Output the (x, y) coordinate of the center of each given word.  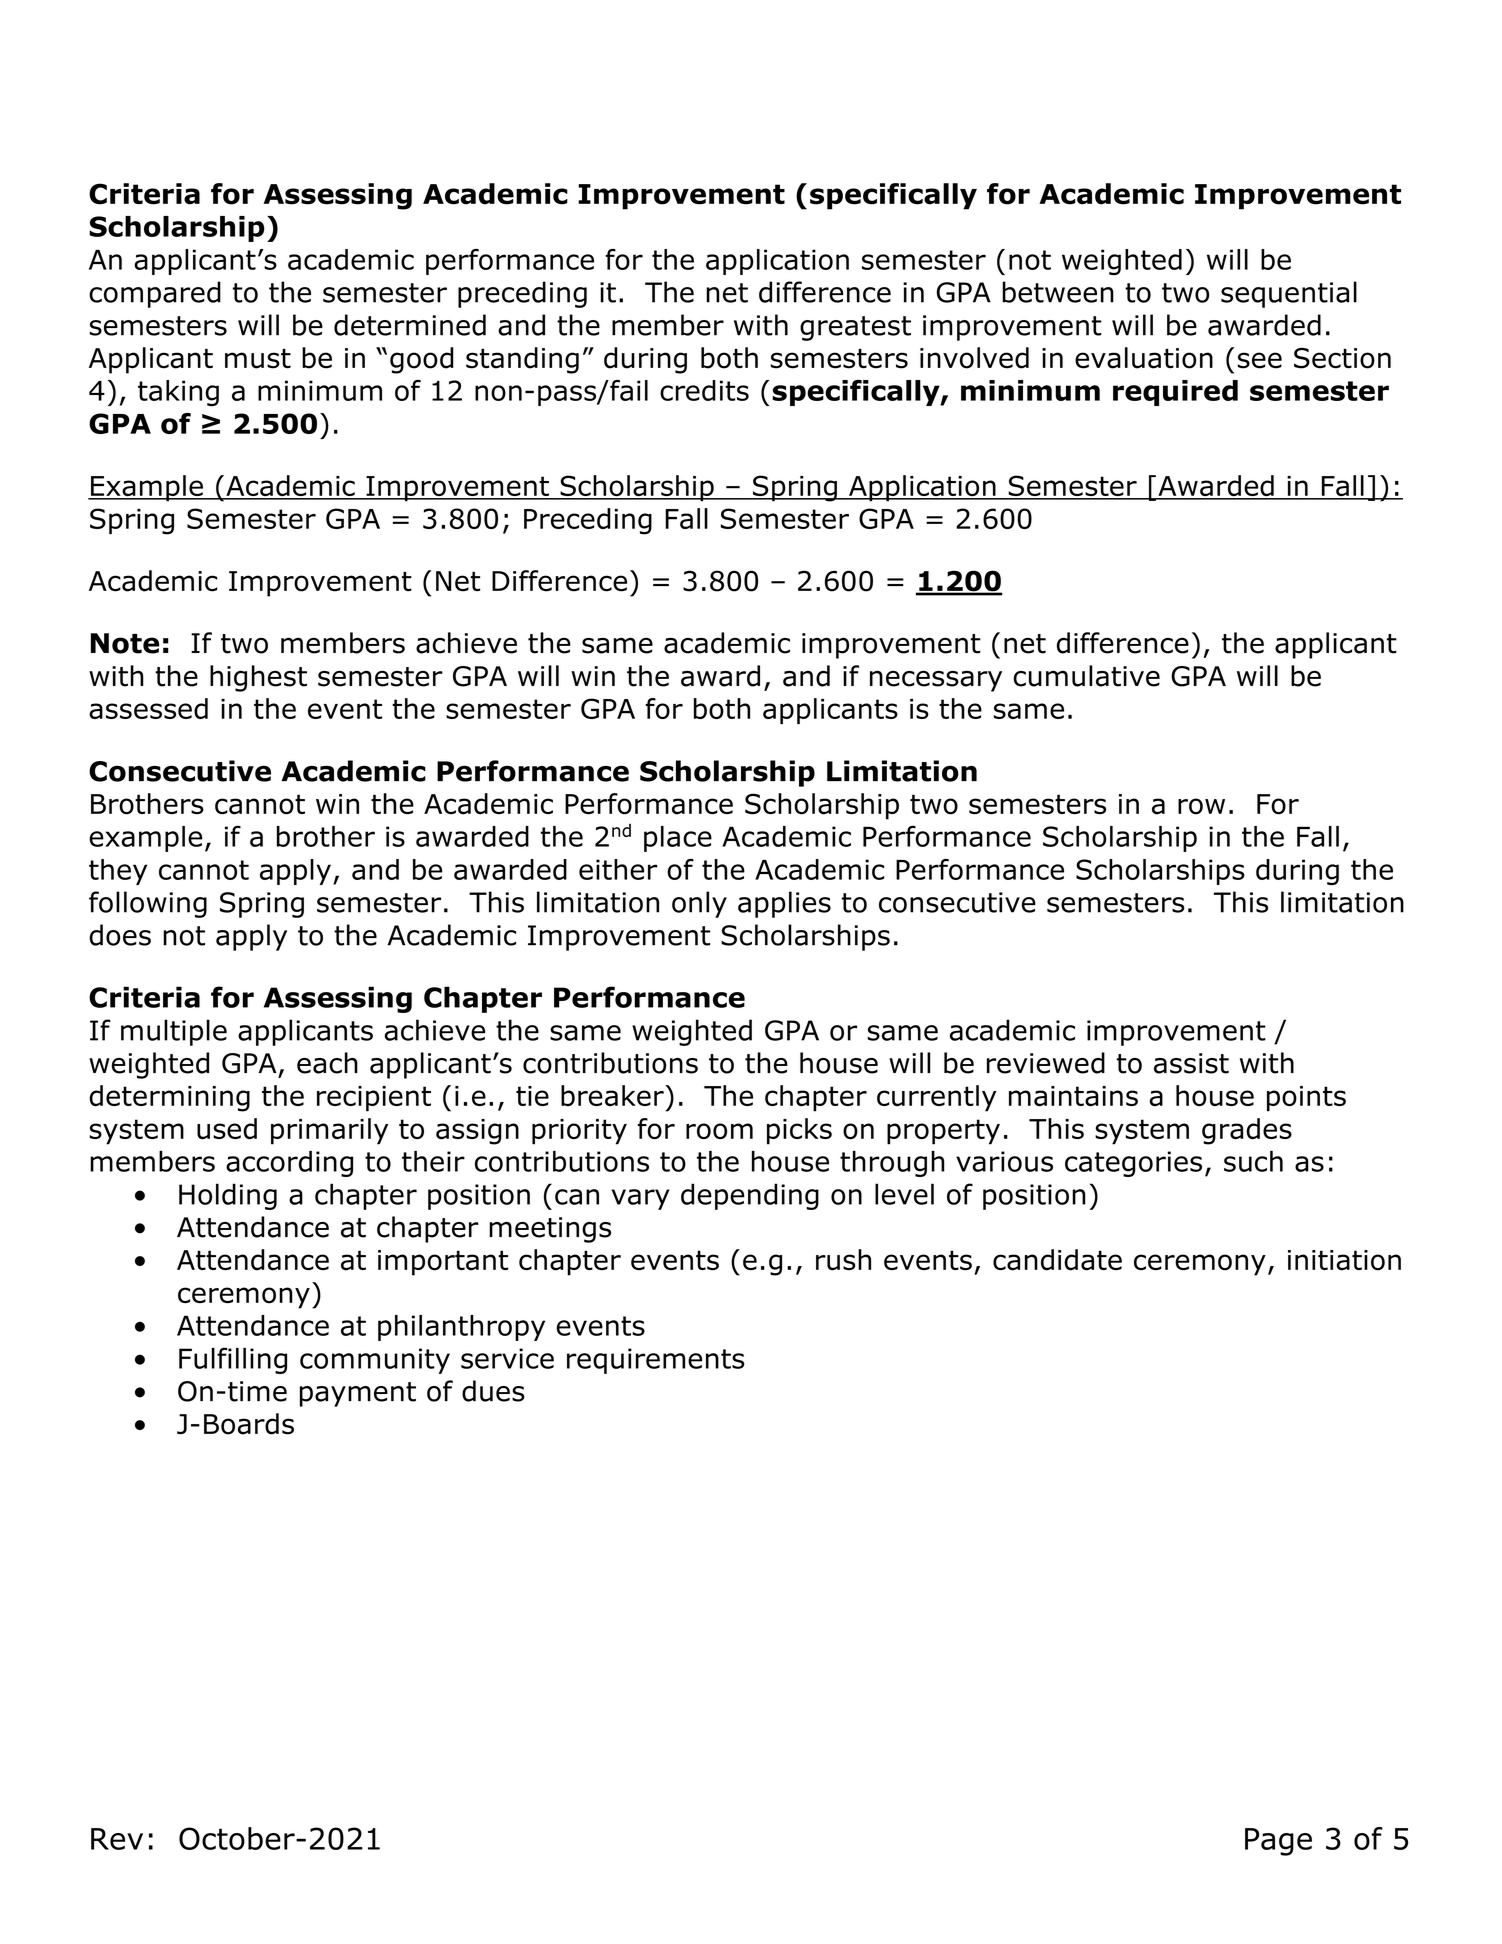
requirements (656, 1361)
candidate (1057, 1260)
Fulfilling (233, 1360)
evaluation (1144, 358)
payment (358, 1394)
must (258, 359)
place (678, 839)
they (118, 872)
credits (704, 390)
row (1201, 806)
